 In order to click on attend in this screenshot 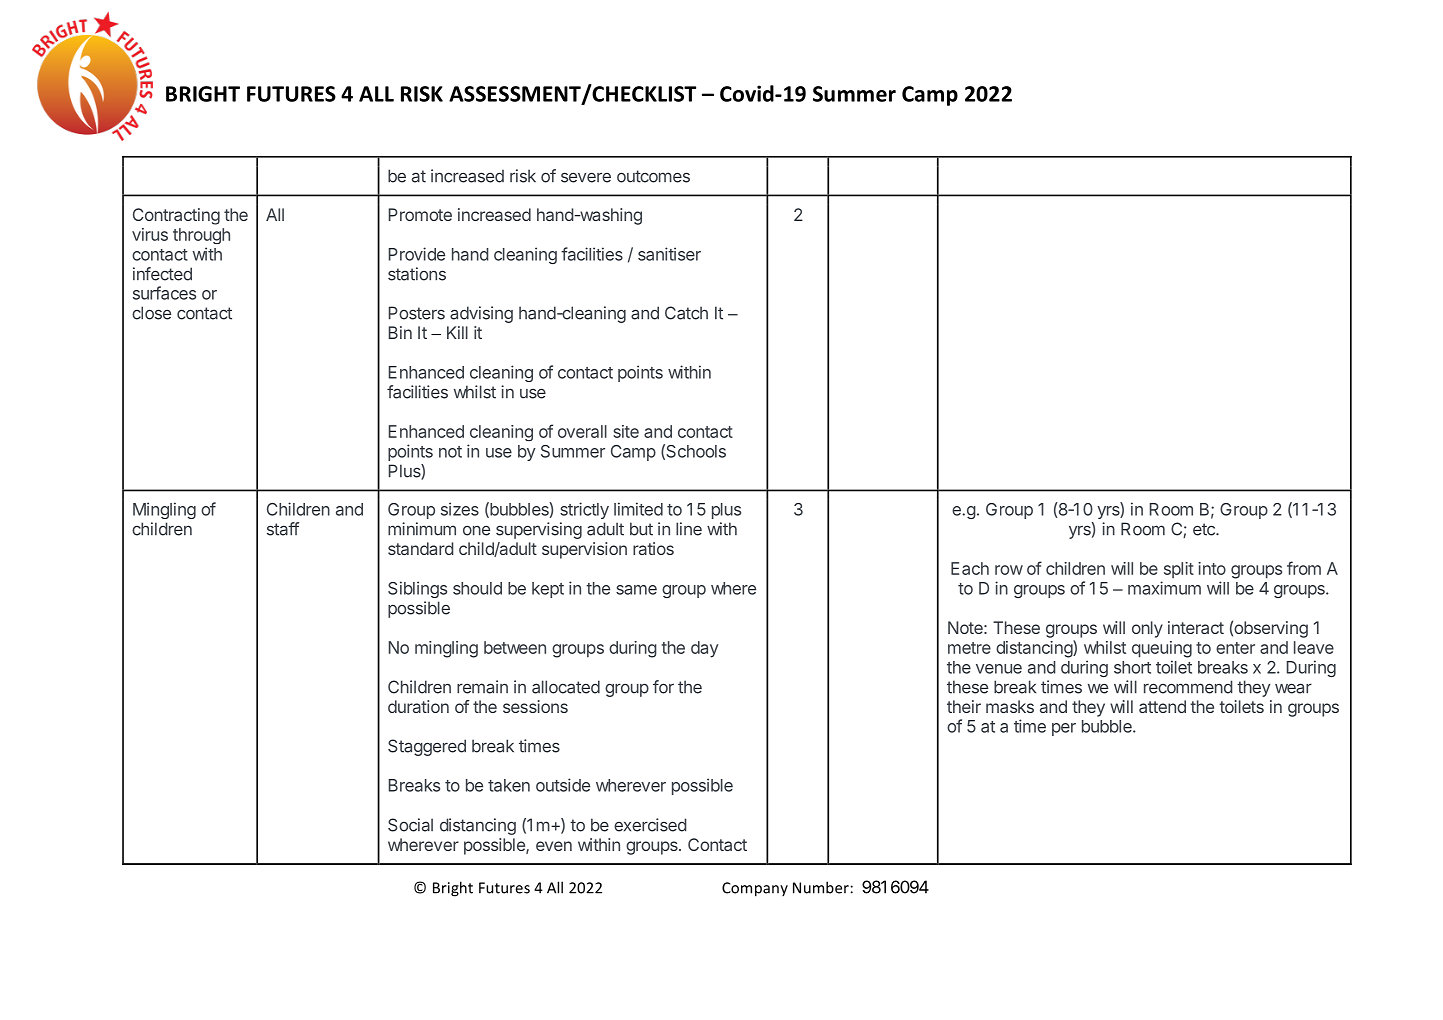, I will do `click(1162, 706)`.
